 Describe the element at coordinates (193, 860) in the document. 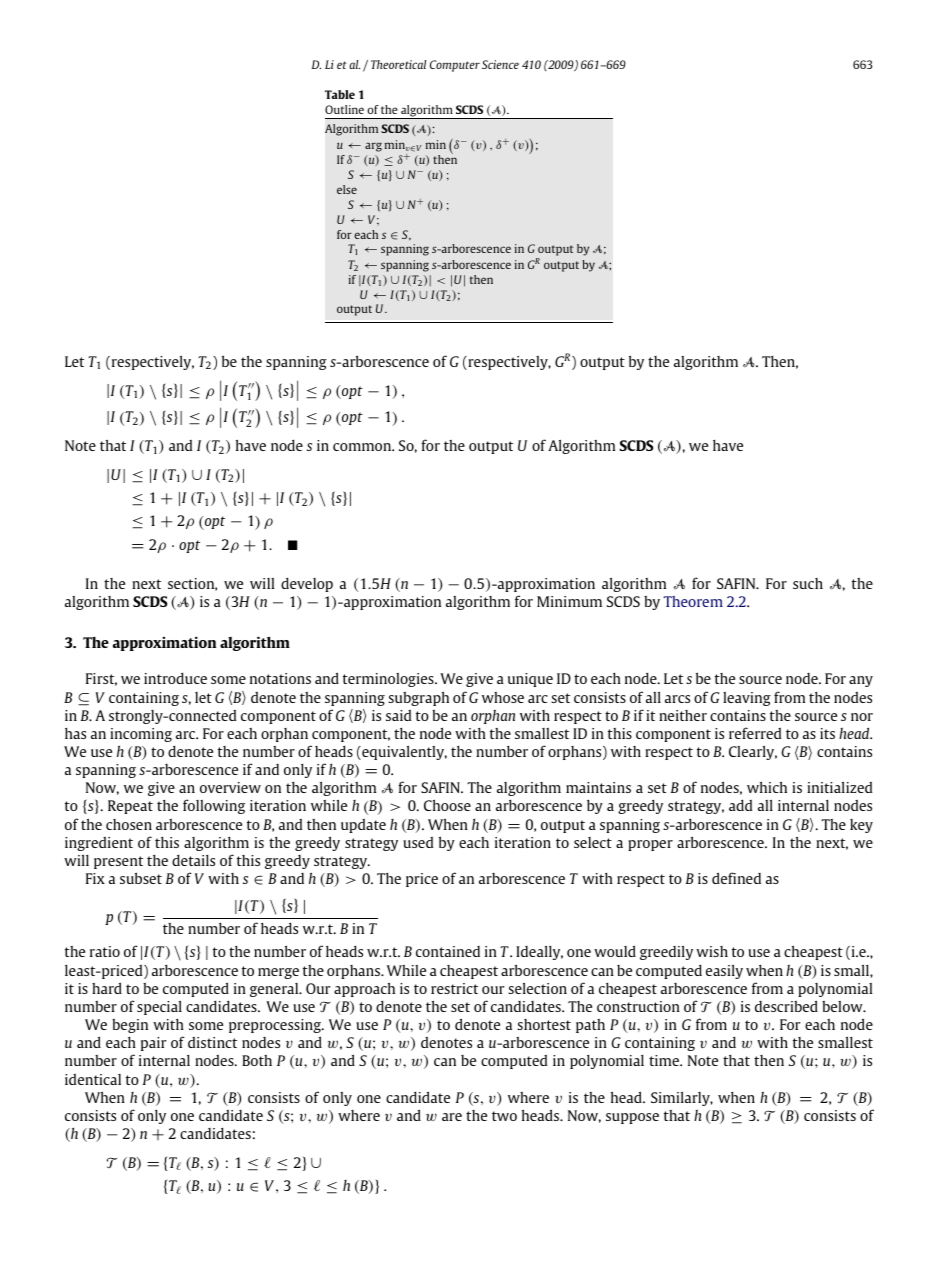

I see `details` at that location.
